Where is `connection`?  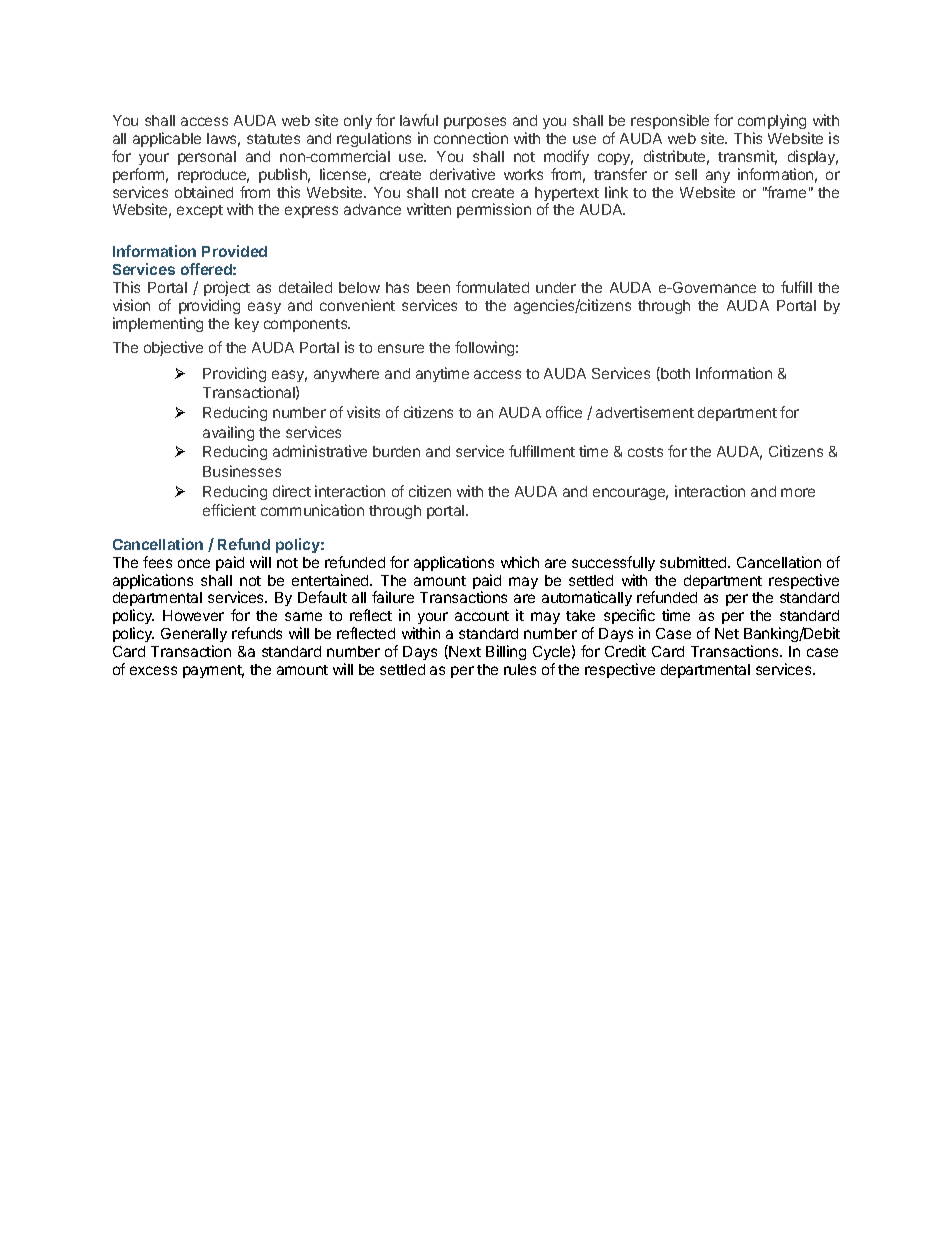
connection is located at coordinates (471, 138).
